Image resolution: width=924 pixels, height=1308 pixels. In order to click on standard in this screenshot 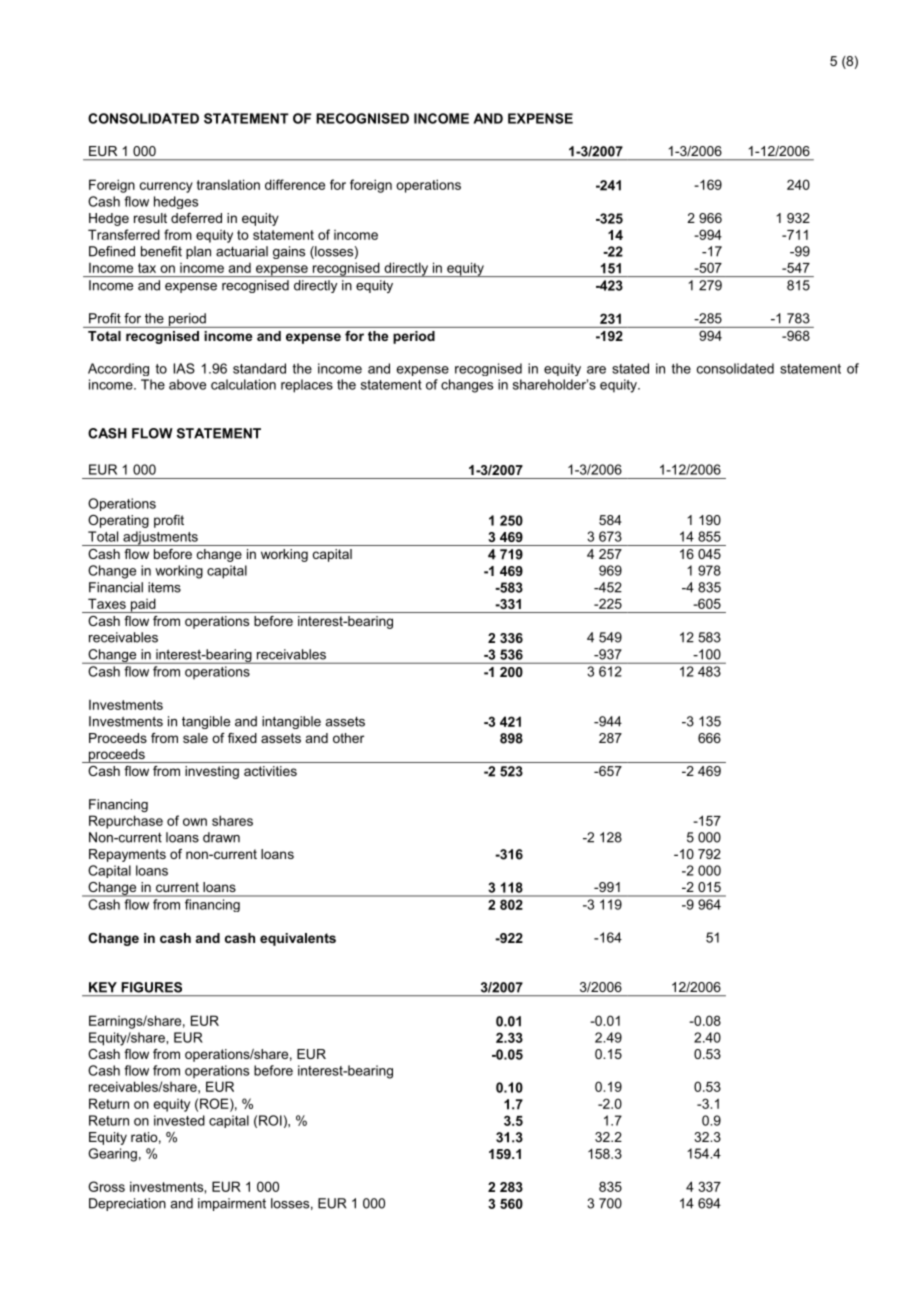, I will do `click(259, 368)`.
